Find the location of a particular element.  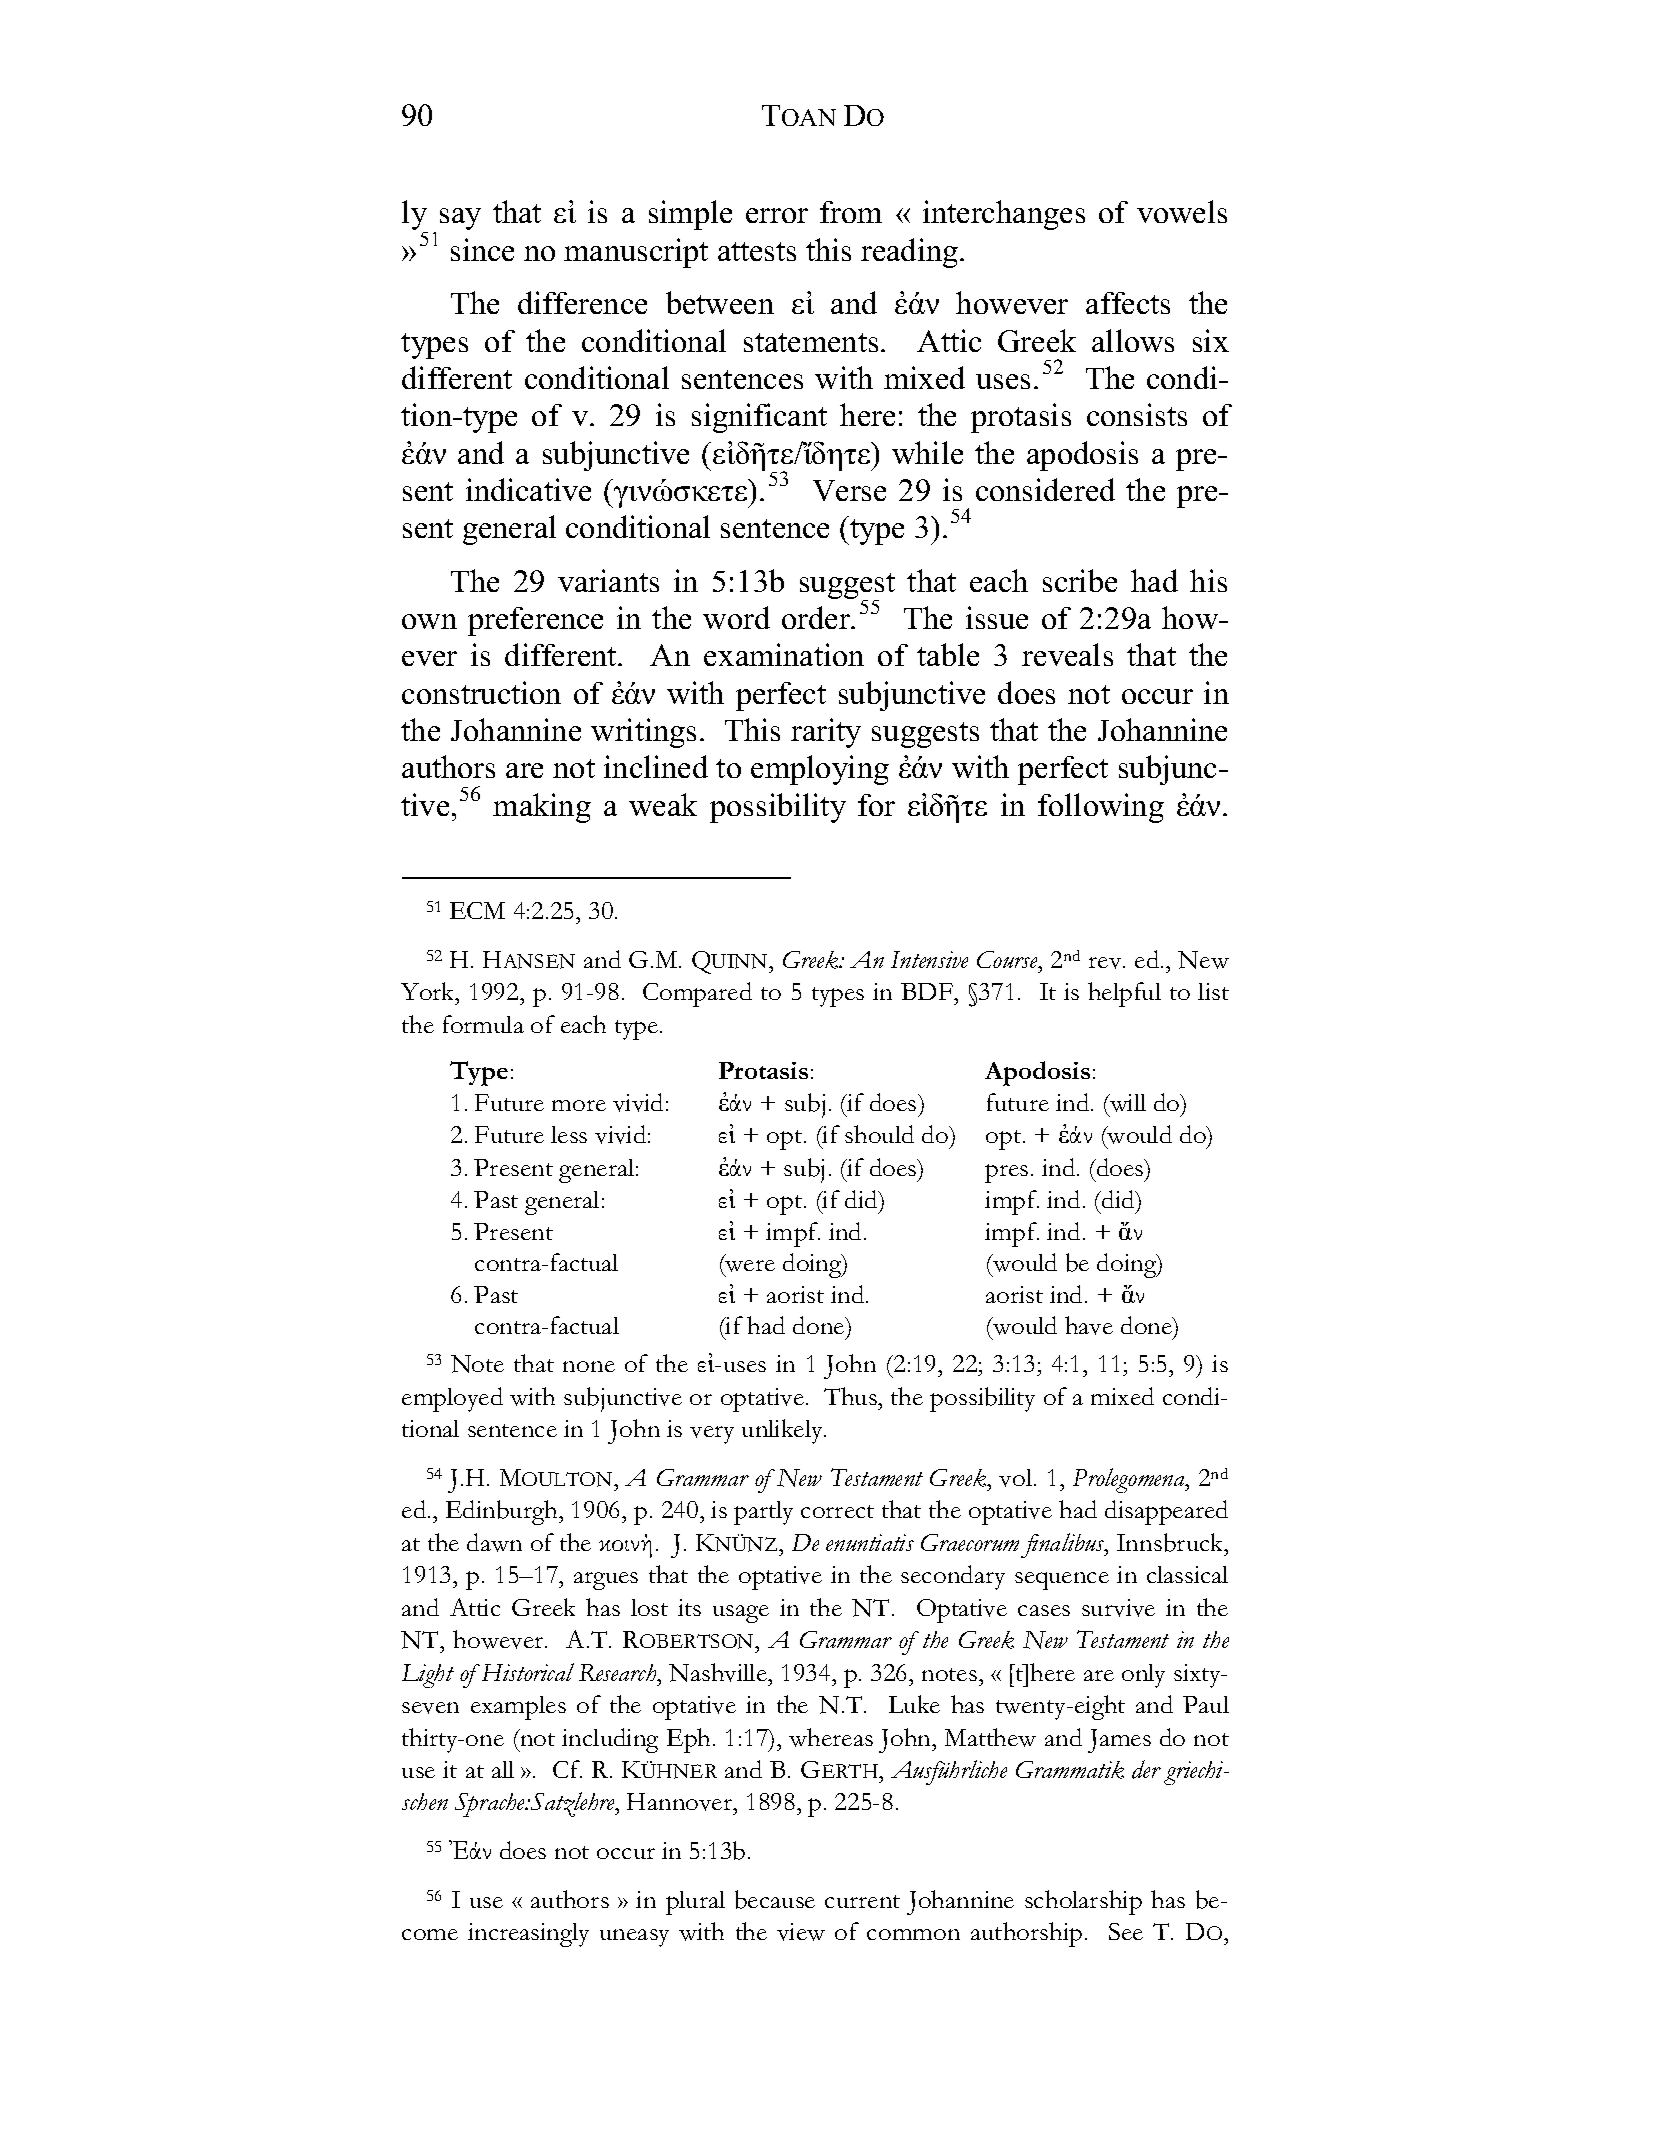

uneasy is located at coordinates (634, 1938).
